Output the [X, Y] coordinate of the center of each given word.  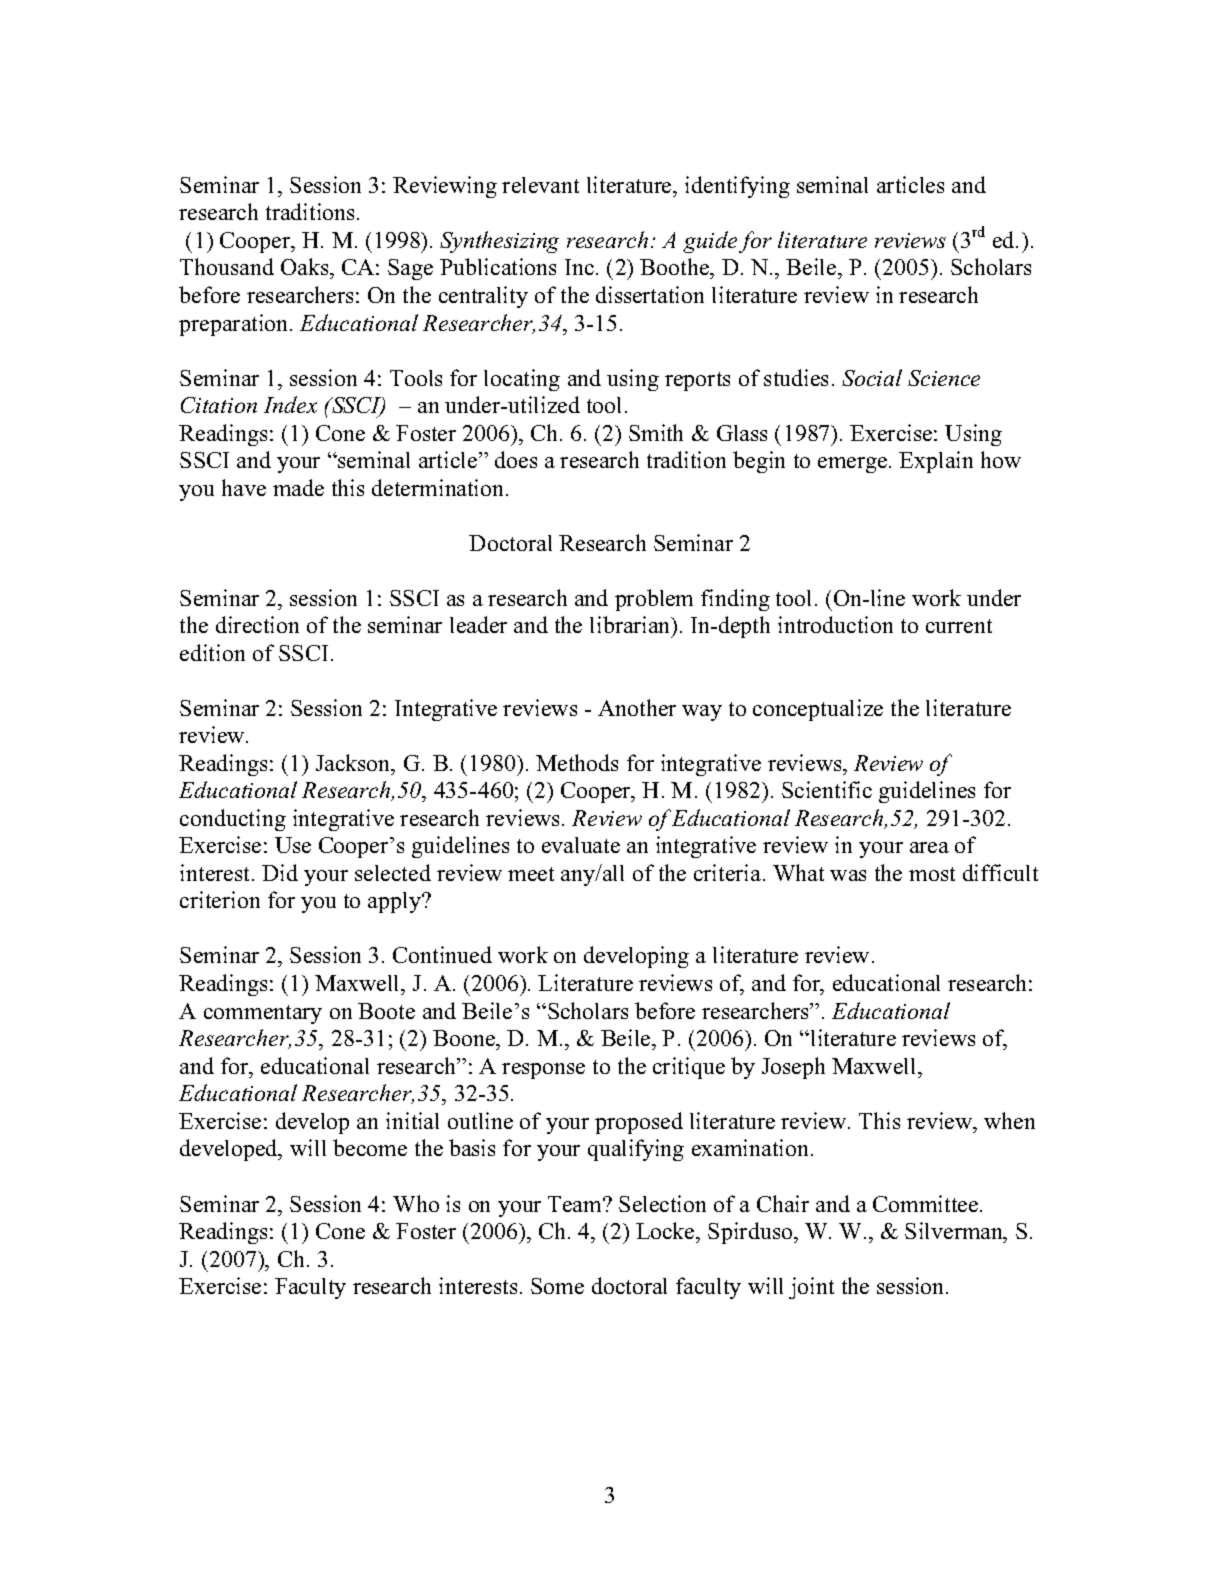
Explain [936, 462]
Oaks [306, 268]
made [298, 487]
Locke [666, 1230]
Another [637, 707]
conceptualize [818, 710]
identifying [737, 187]
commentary [263, 1014]
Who [416, 1203]
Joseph [793, 1068]
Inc [581, 267]
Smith [656, 432]
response [543, 1071]
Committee [927, 1203]
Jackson [354, 762]
